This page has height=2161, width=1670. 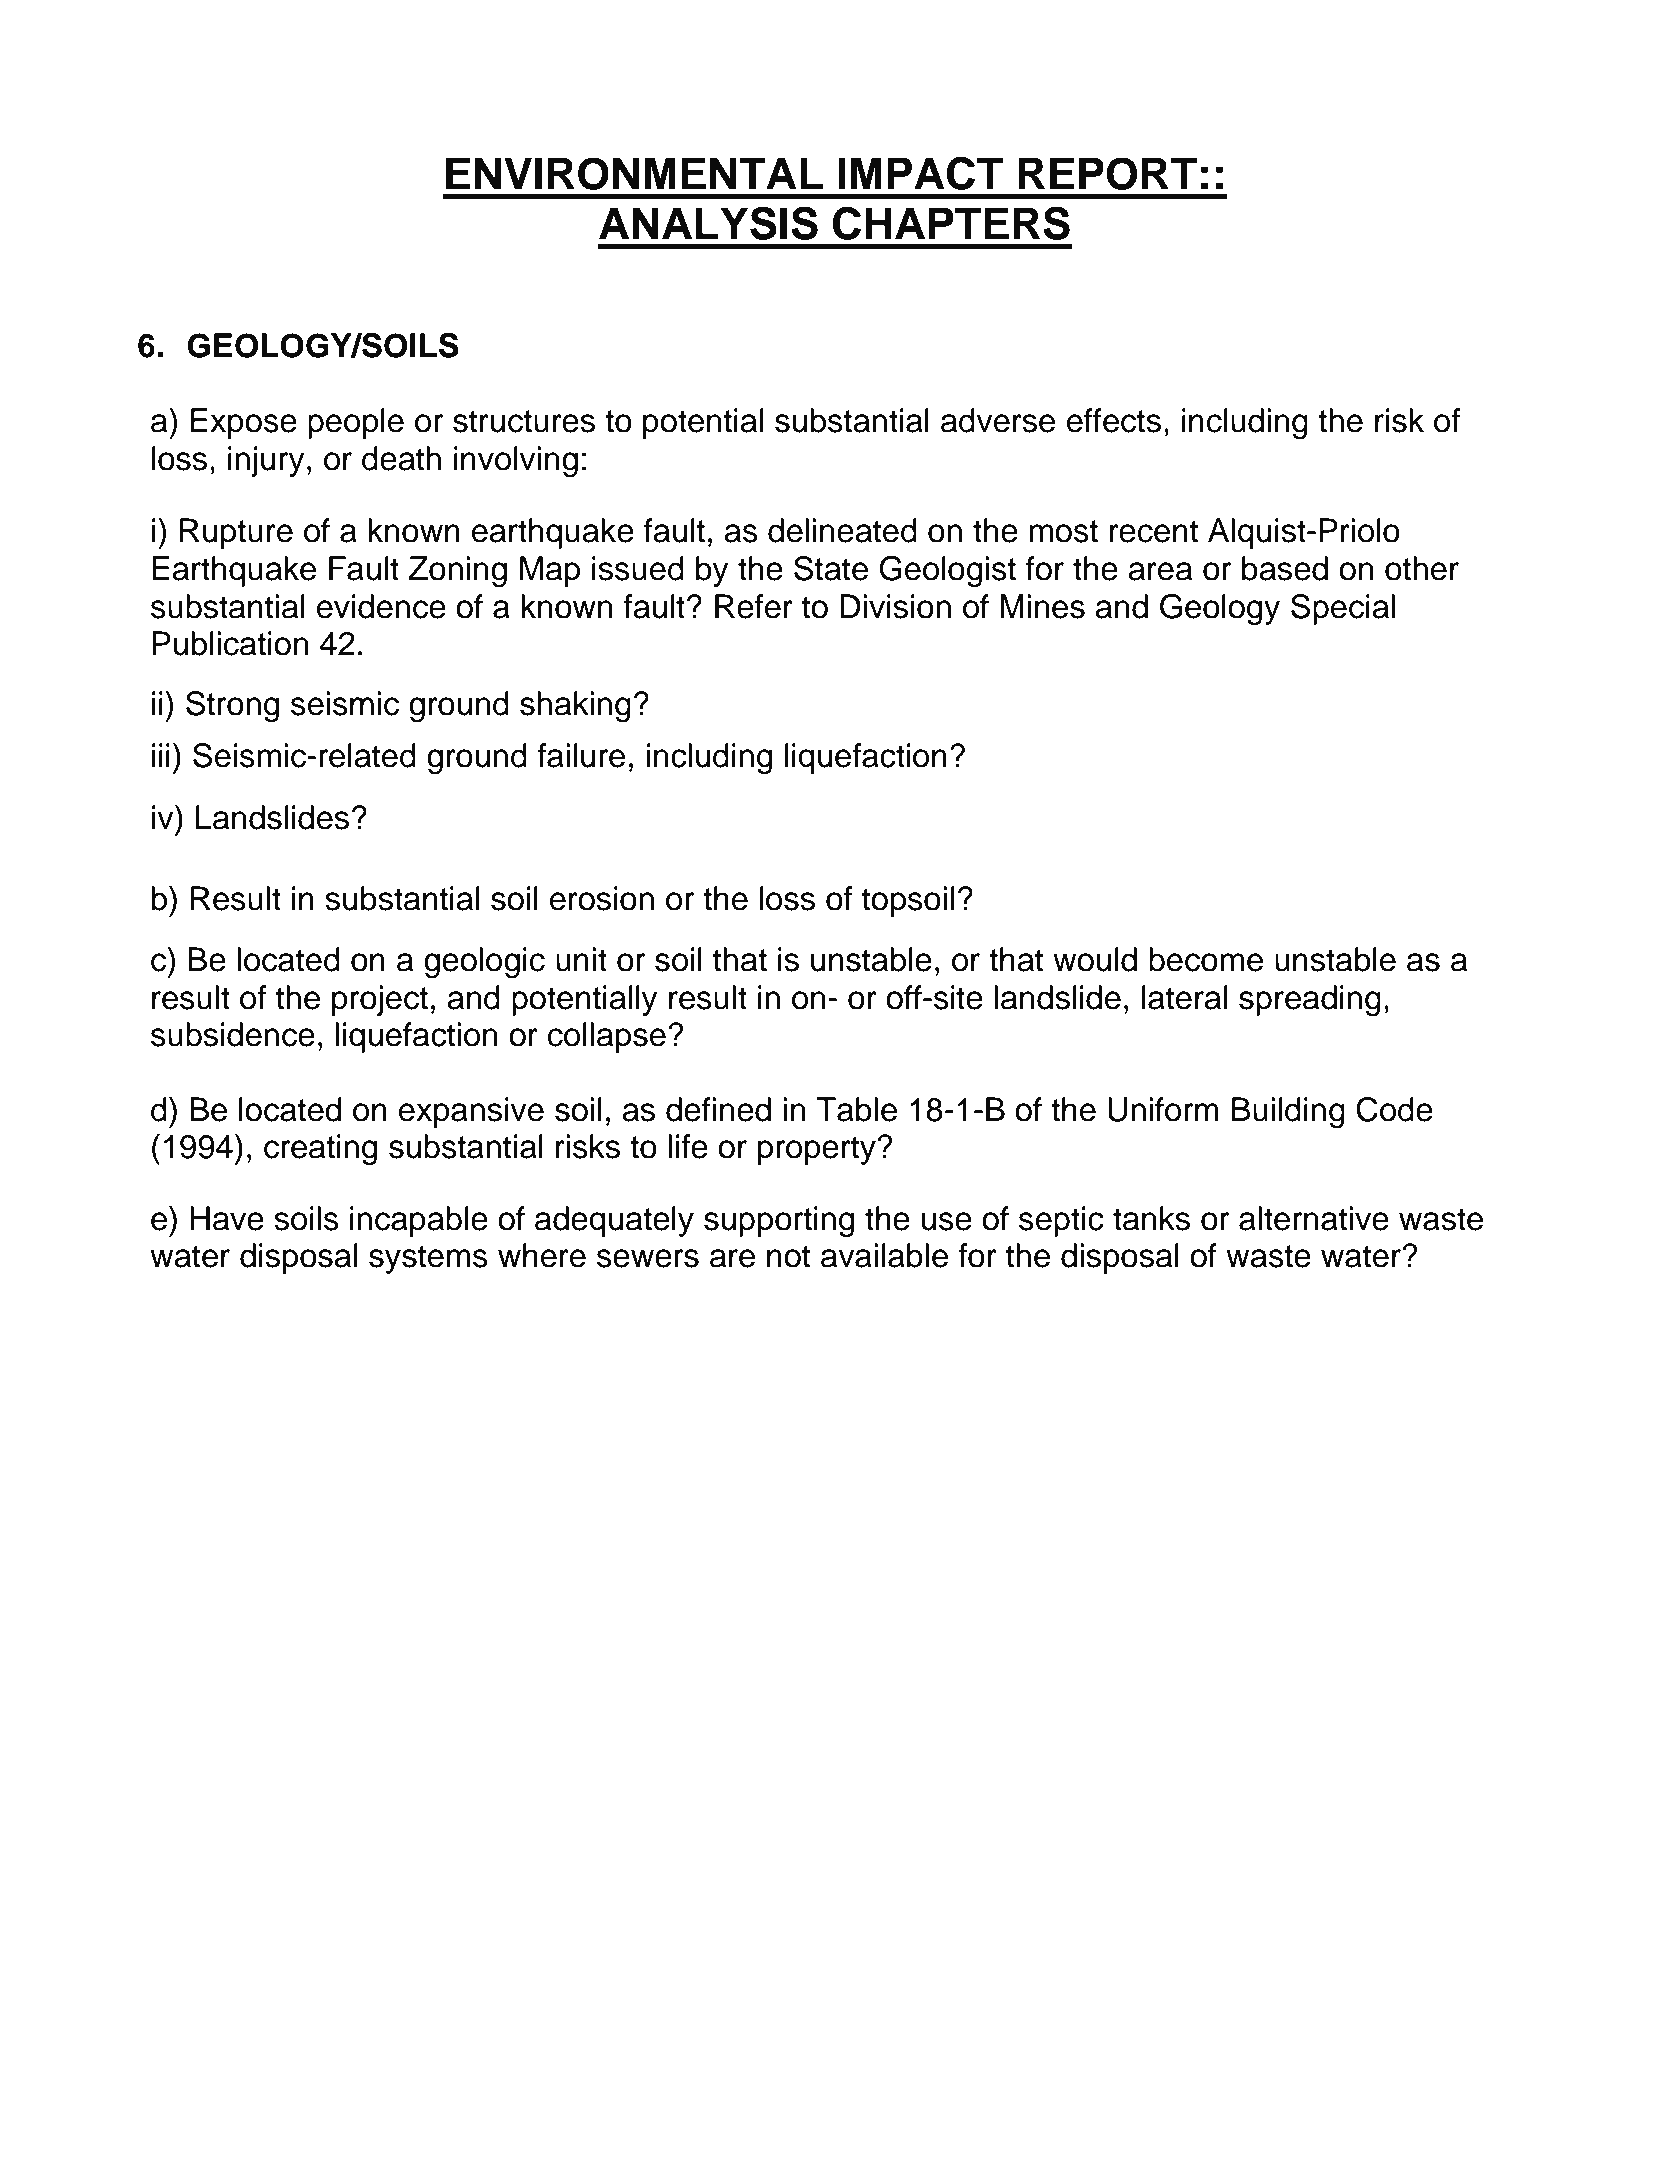 What do you see at coordinates (1107, 173) in the page?
I see `REPORT` at bounding box center [1107, 173].
